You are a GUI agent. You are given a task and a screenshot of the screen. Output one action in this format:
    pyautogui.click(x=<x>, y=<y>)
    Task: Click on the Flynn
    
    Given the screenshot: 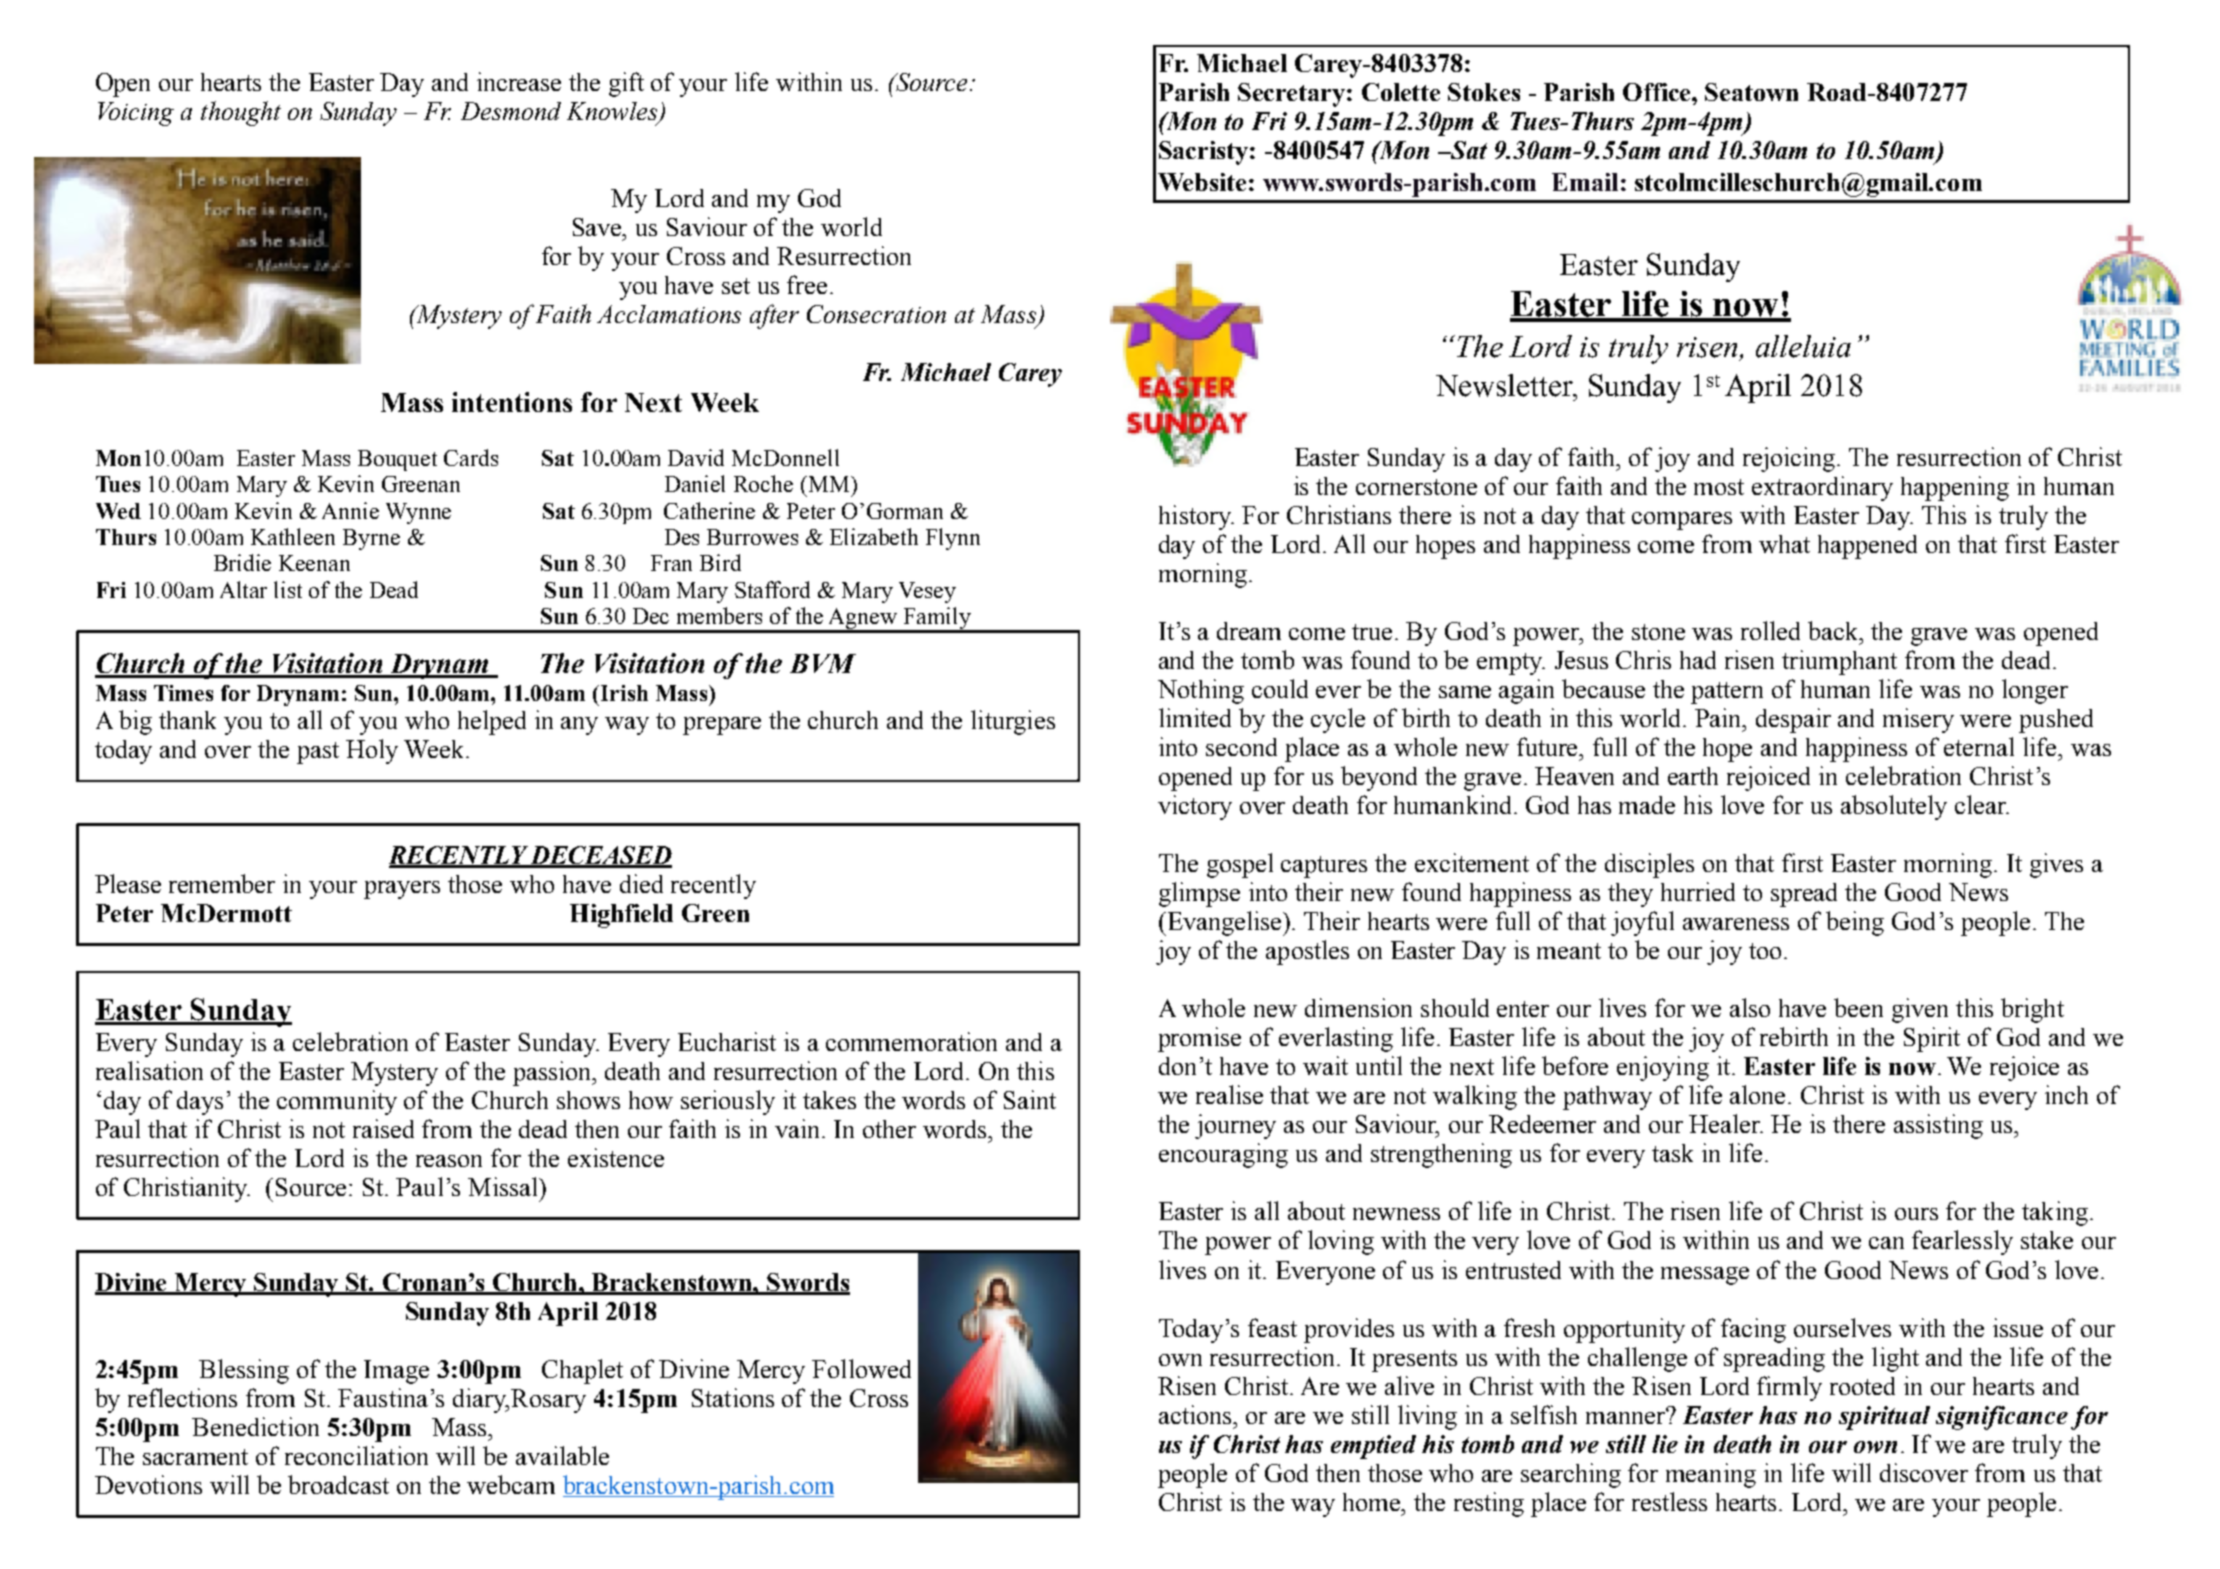 What is the action you would take?
    pyautogui.click(x=953, y=539)
